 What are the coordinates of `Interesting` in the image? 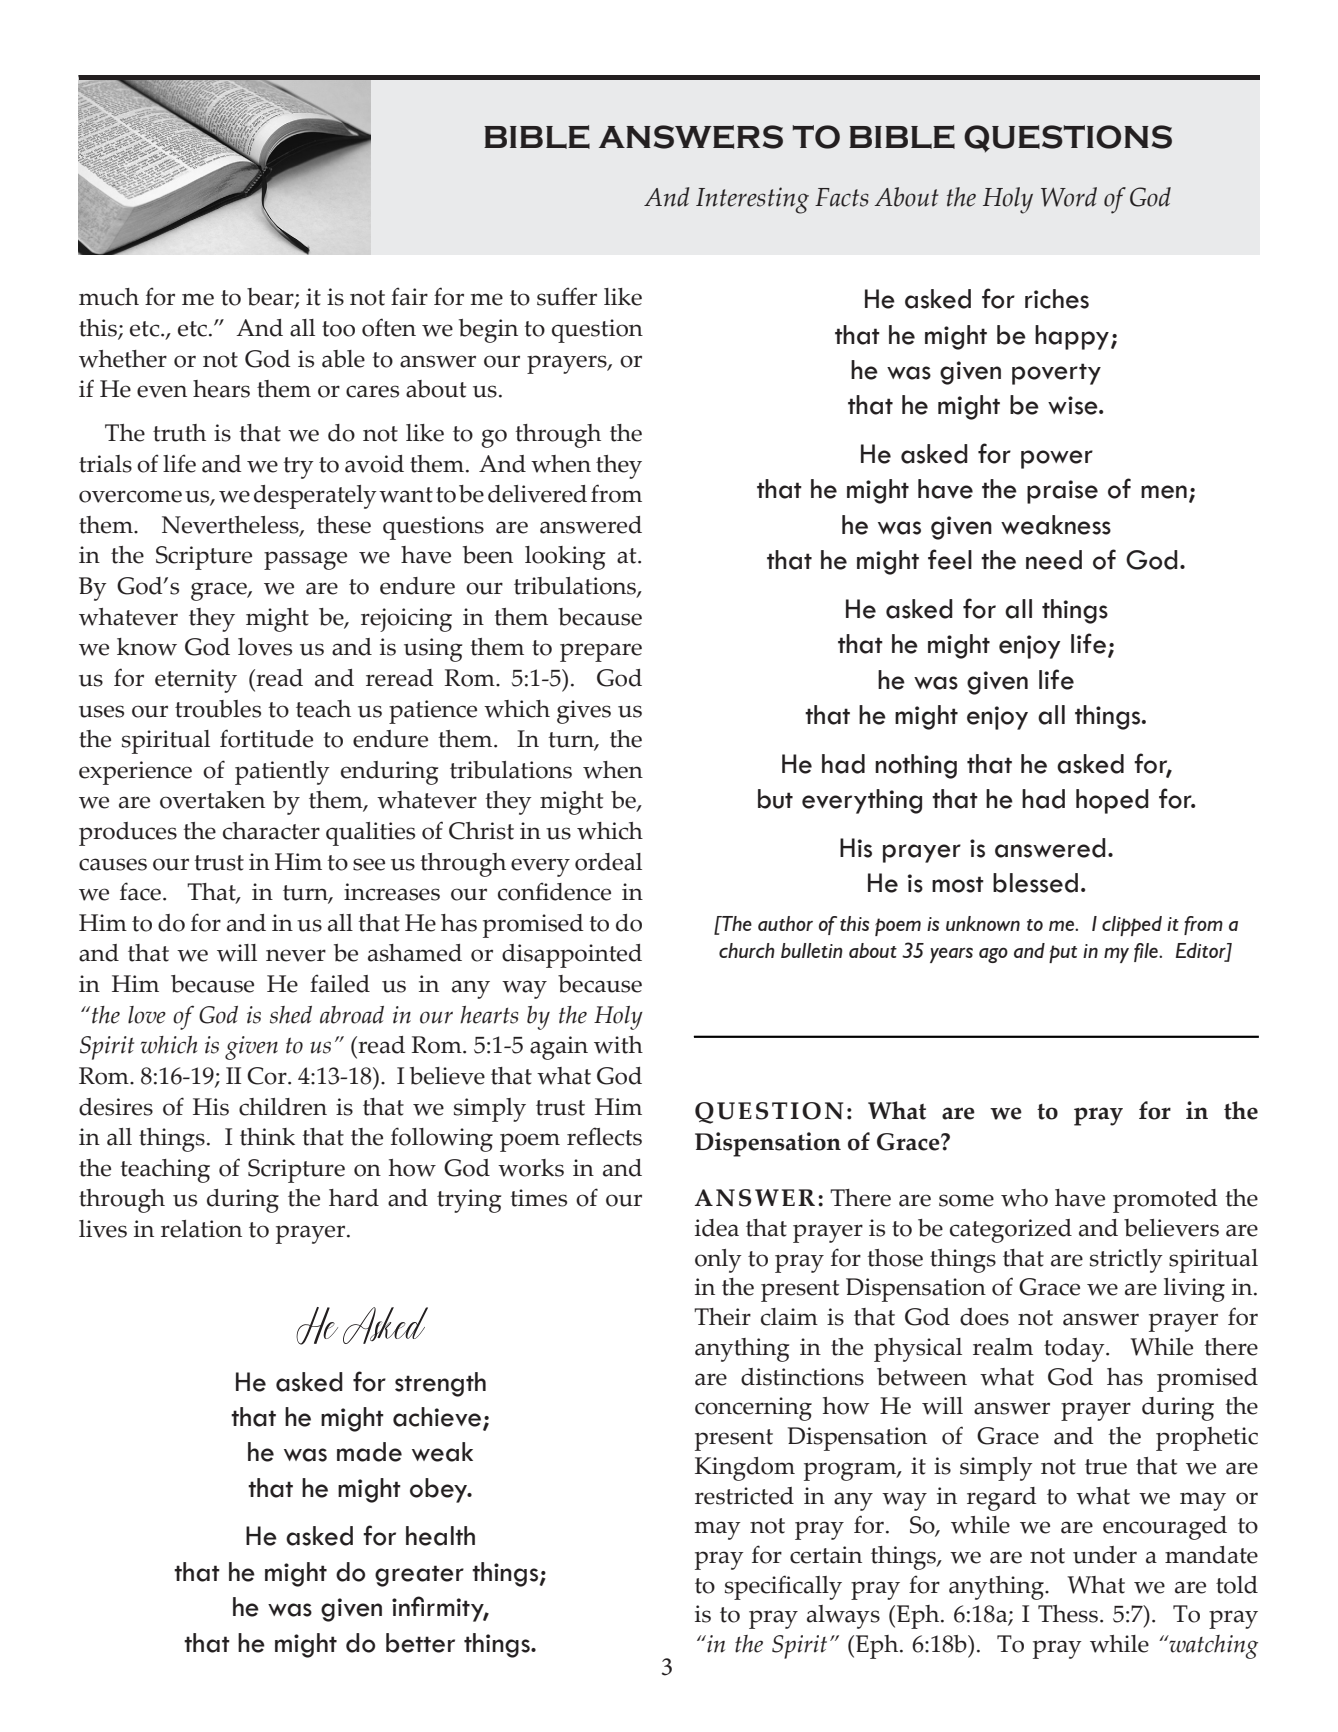 It's located at (752, 200).
